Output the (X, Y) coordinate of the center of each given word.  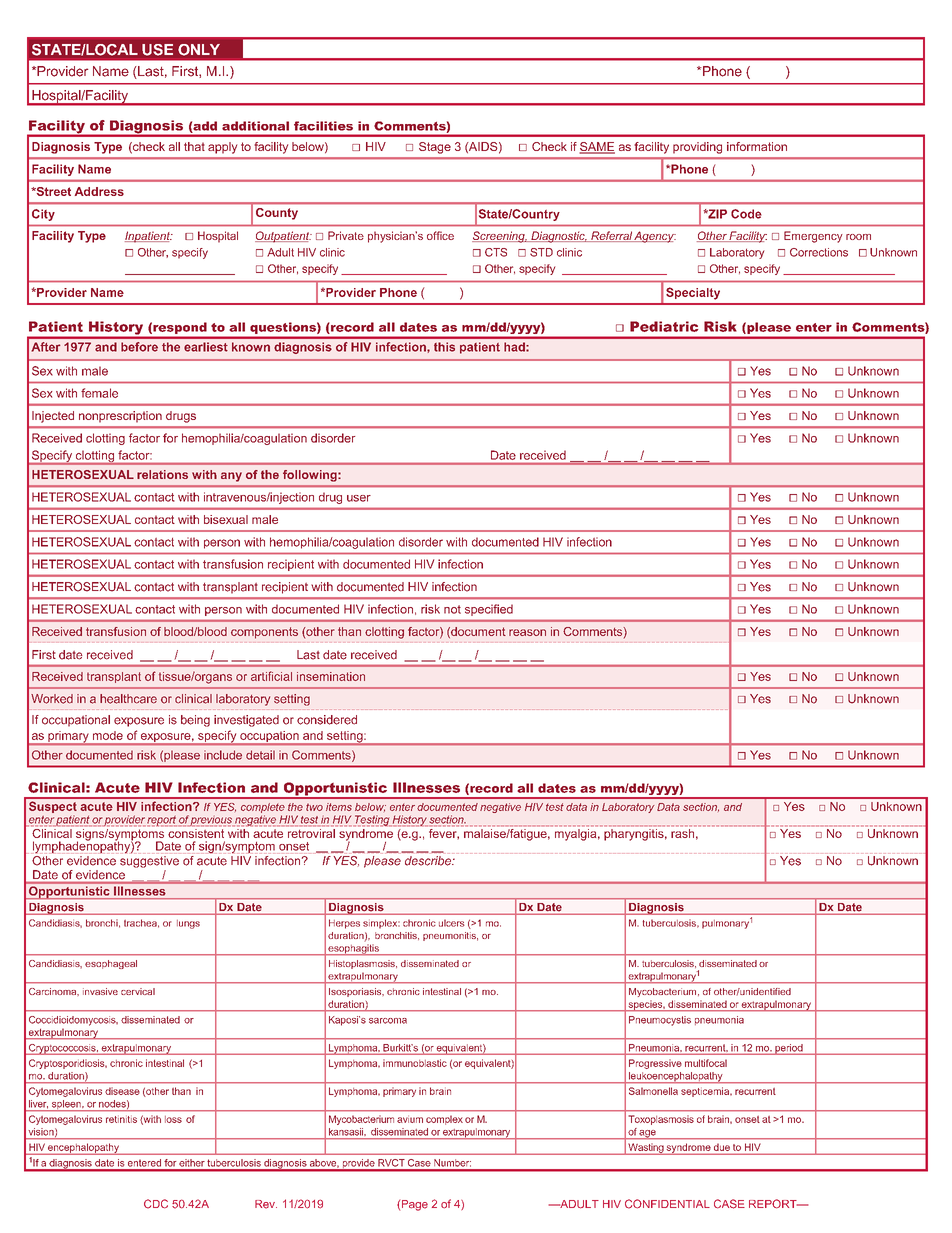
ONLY (199, 50)
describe (429, 861)
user (359, 498)
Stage (435, 148)
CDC (156, 1204)
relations (162, 474)
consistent (196, 833)
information (757, 146)
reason (527, 632)
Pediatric (664, 326)
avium (410, 1119)
